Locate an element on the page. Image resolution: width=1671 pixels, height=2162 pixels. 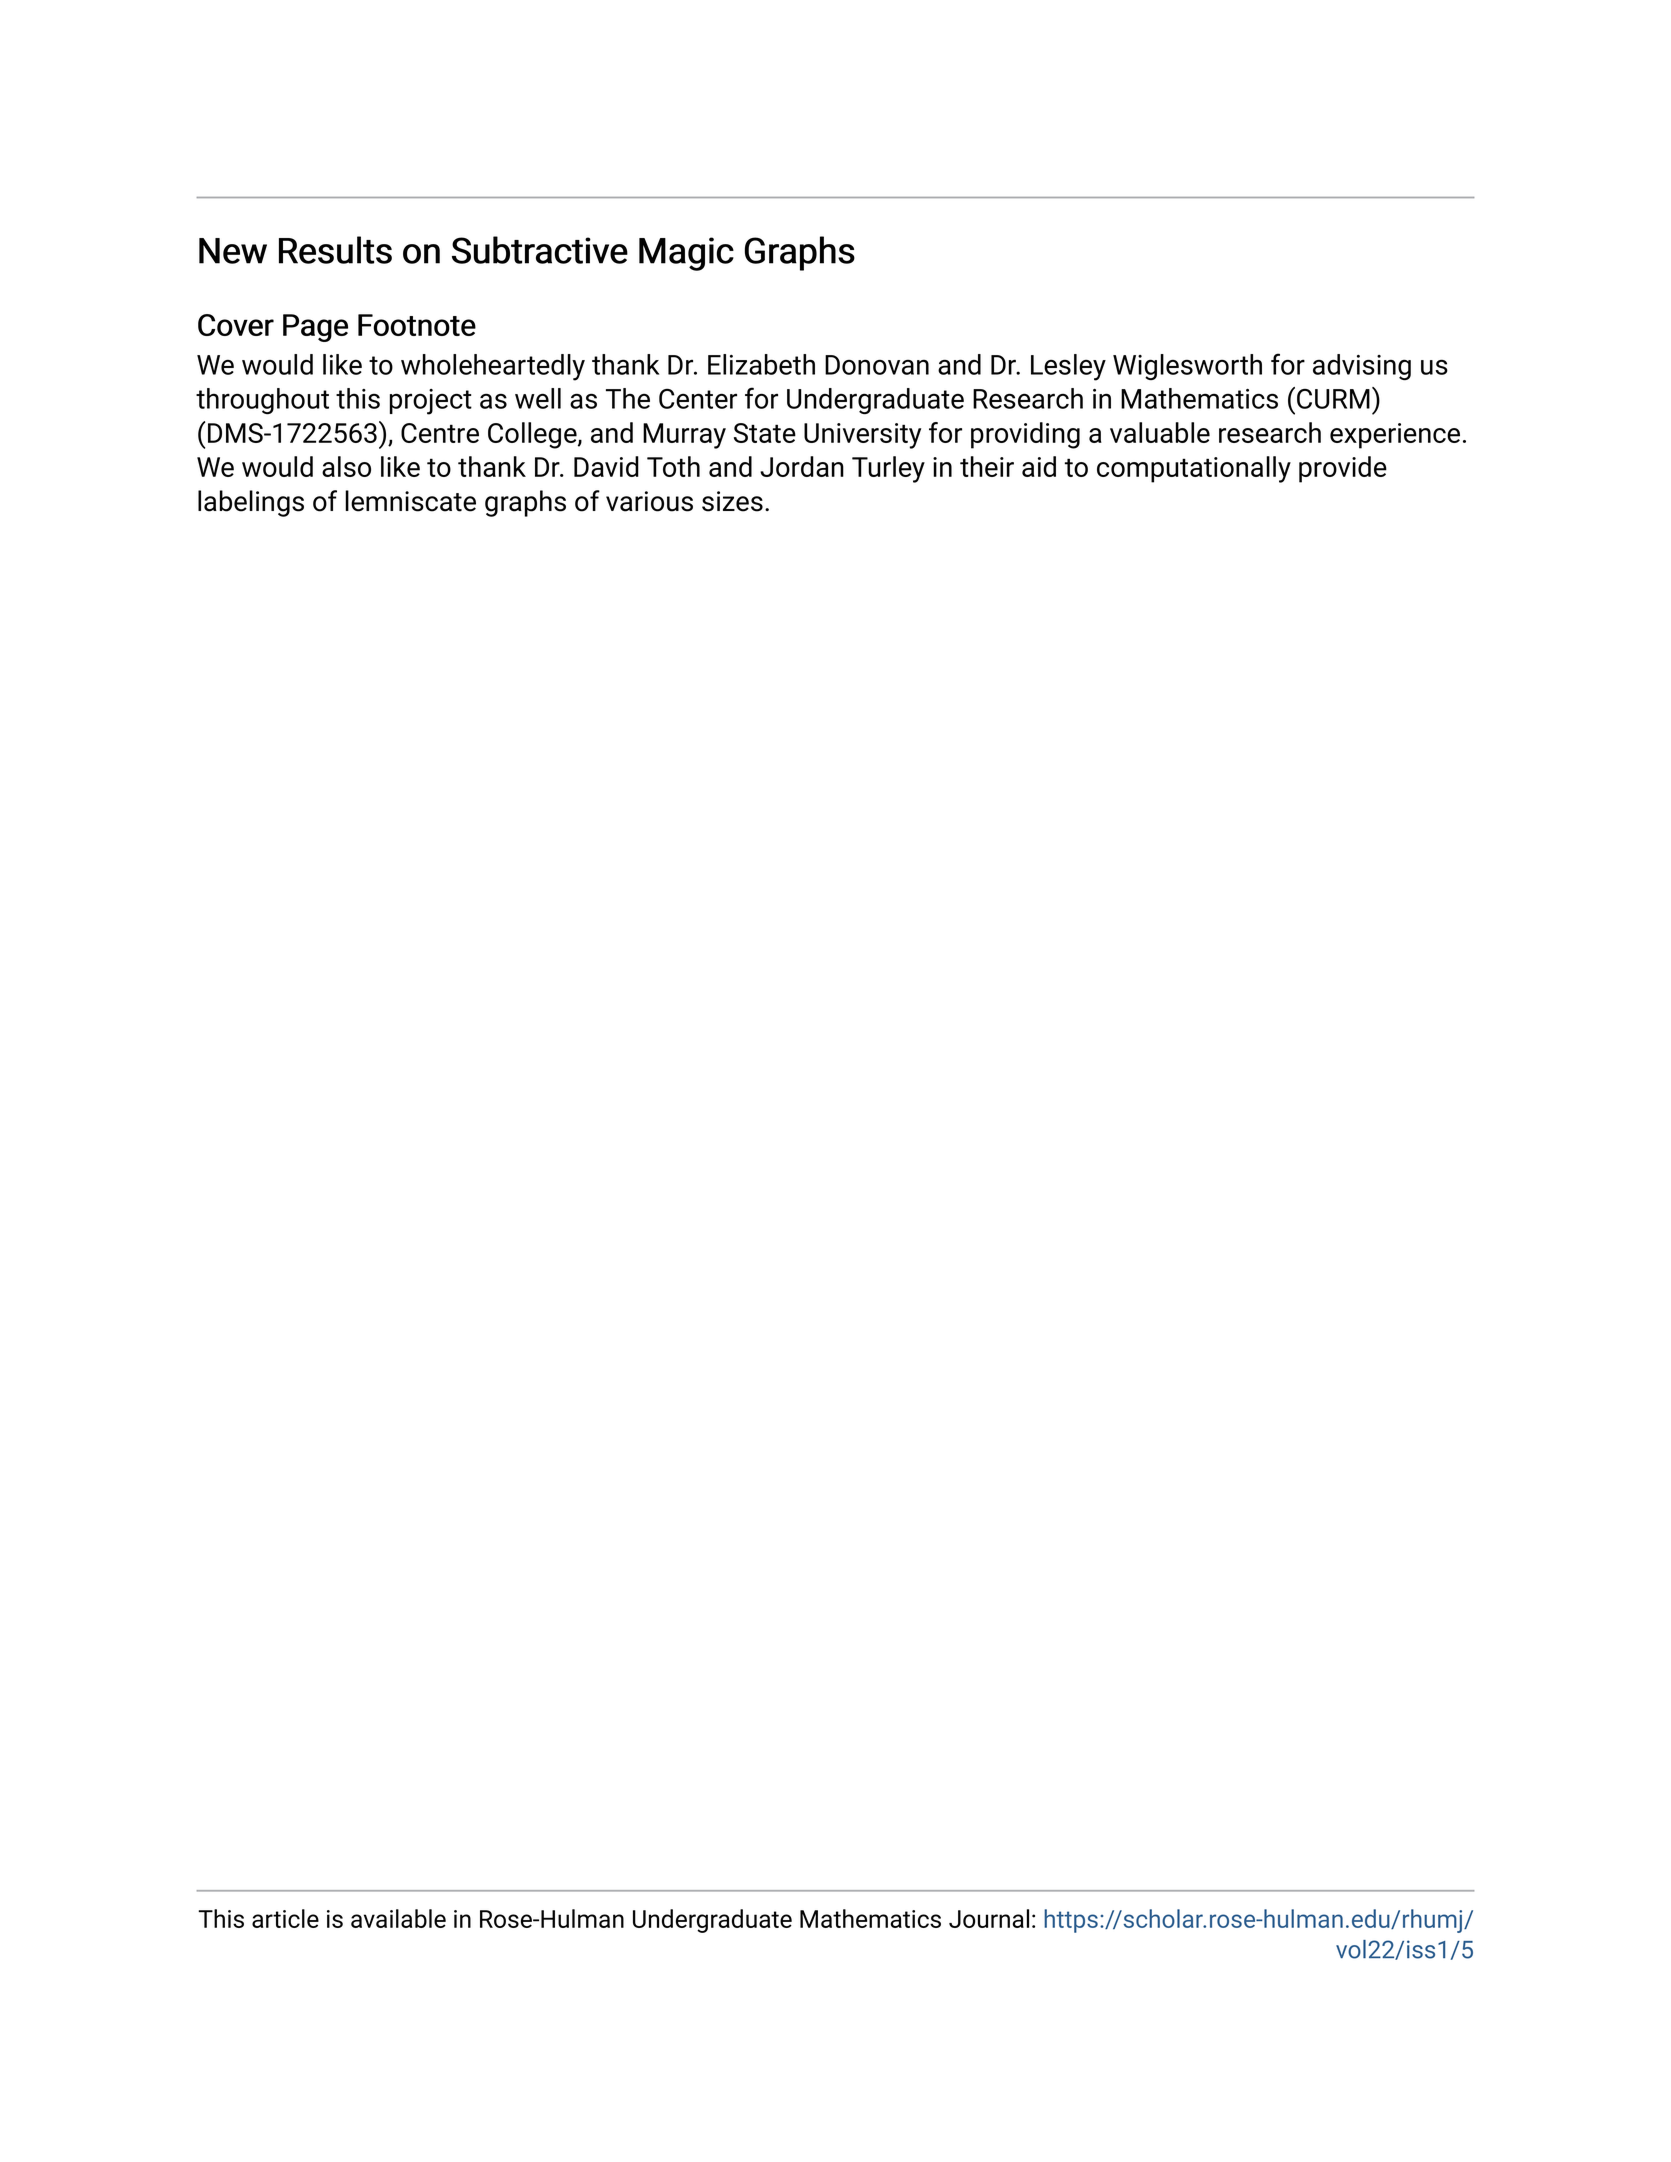
computationally is located at coordinates (1194, 469).
